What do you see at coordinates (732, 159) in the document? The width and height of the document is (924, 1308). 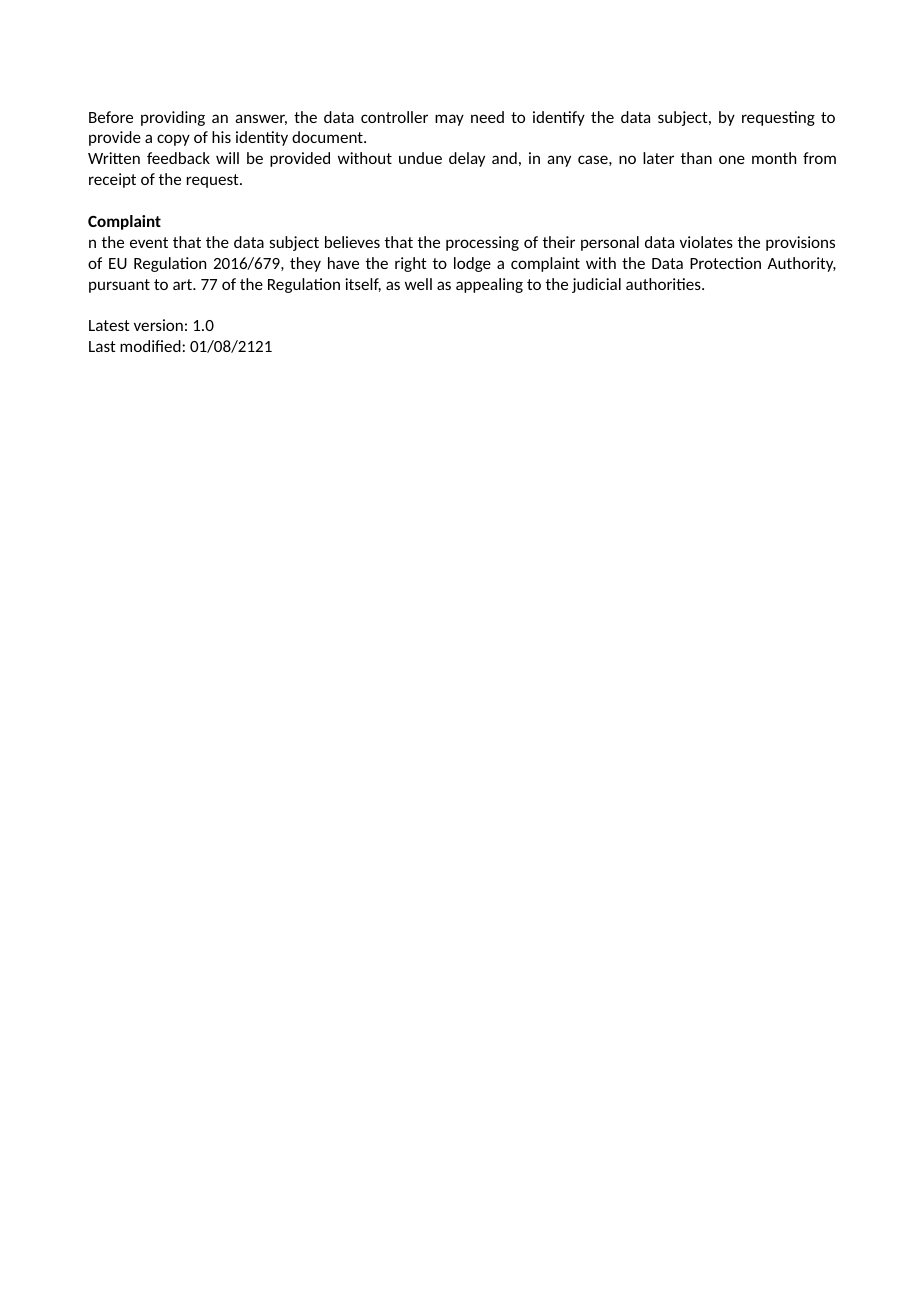 I see `one` at bounding box center [732, 159].
